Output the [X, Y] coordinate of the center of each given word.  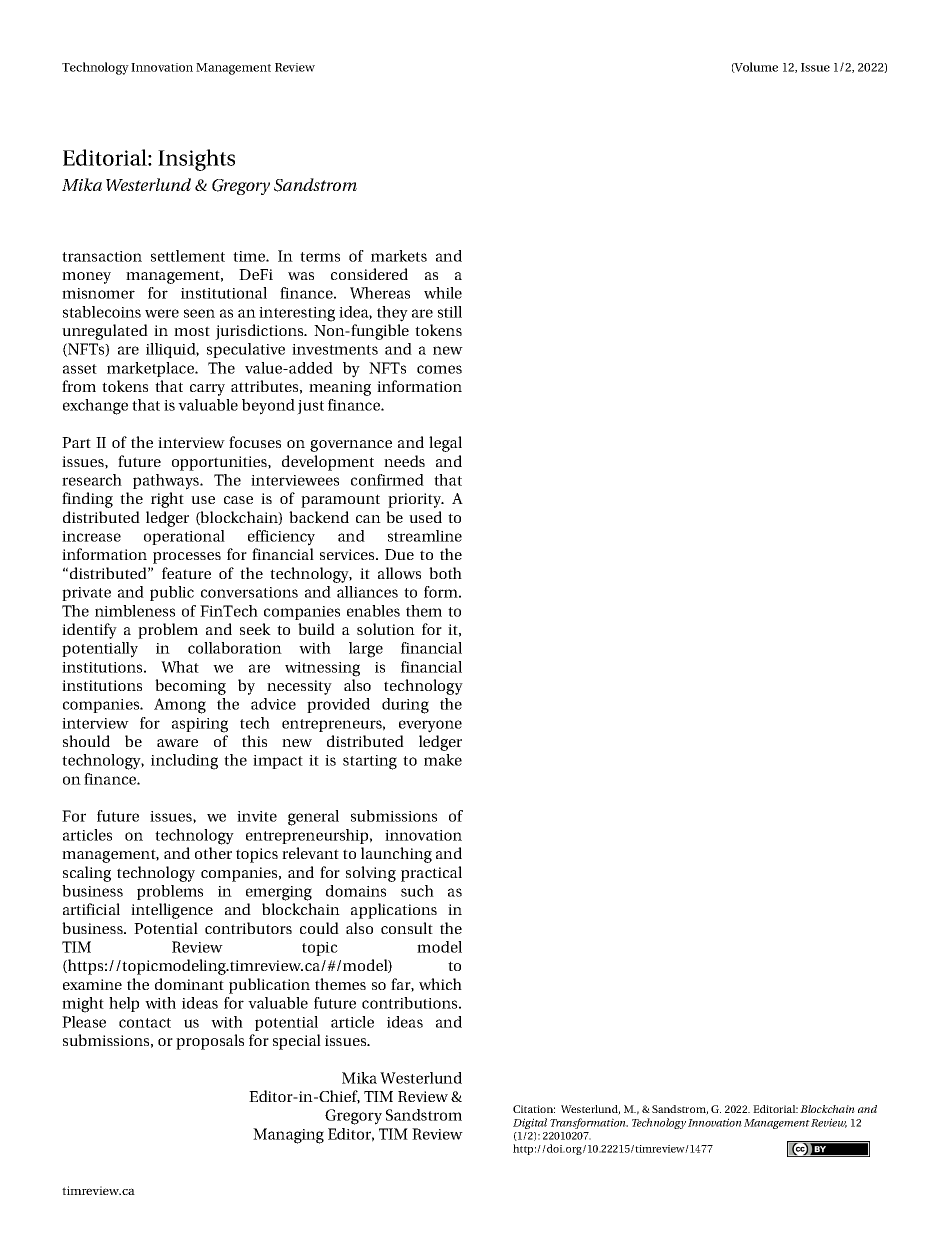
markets [399, 256]
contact [145, 1023]
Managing [288, 1136]
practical [431, 874]
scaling [87, 874]
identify [89, 631]
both [445, 573]
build [316, 629]
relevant [310, 853]
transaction [102, 256]
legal [445, 444]
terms [320, 257]
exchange [95, 407]
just [310, 407]
